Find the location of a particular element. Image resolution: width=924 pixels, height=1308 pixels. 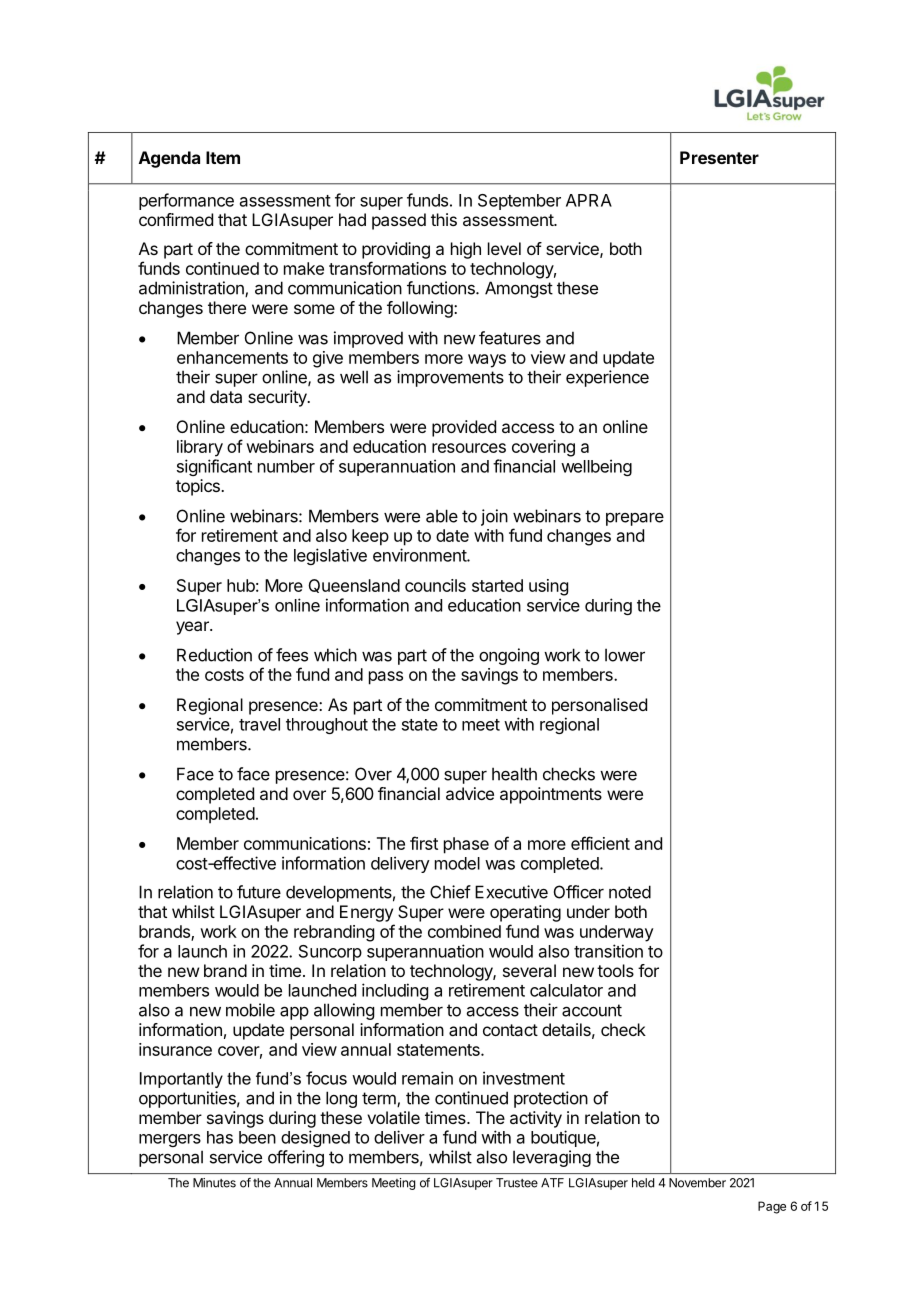

ongoing is located at coordinates (509, 656).
